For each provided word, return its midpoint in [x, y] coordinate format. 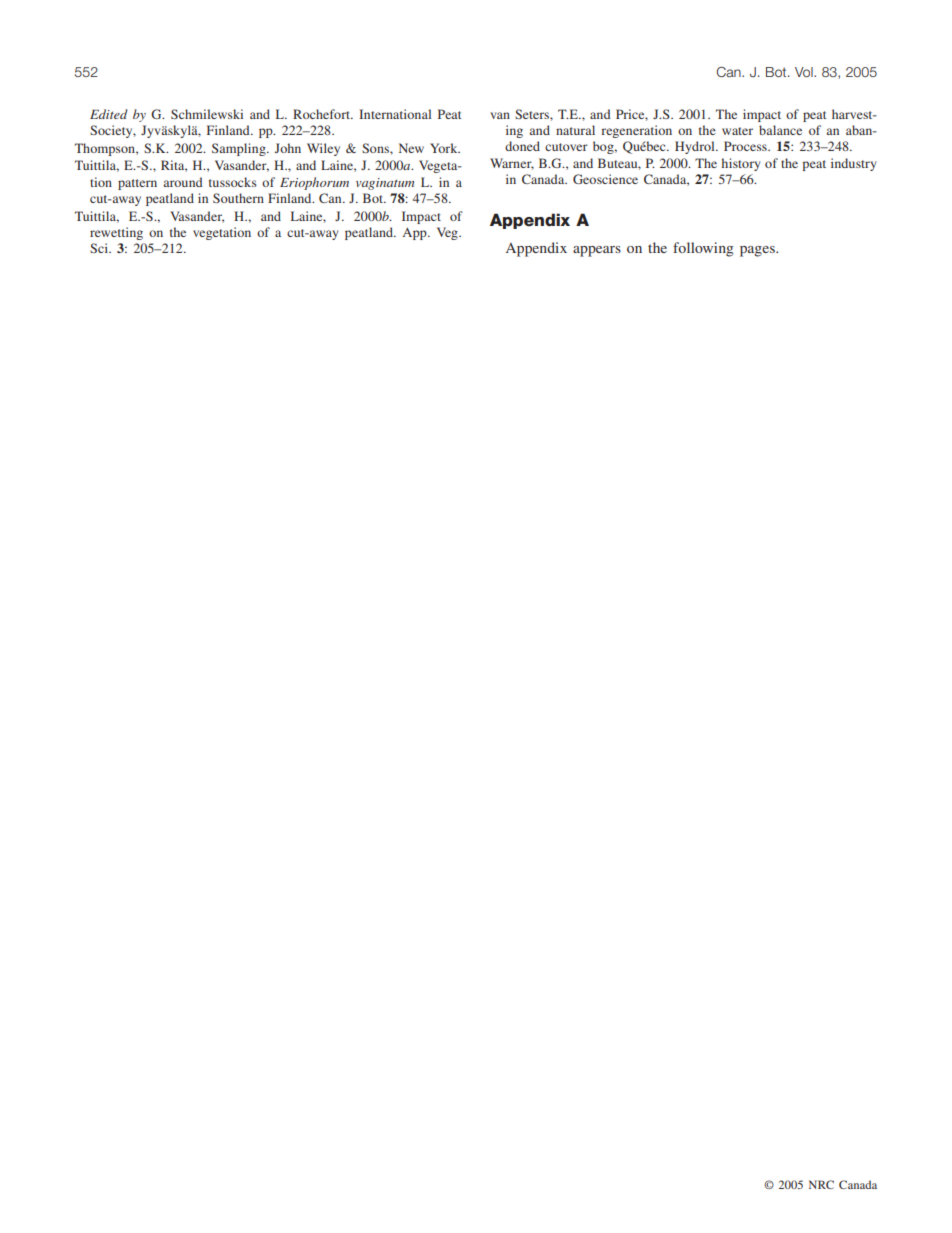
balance [780, 130]
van [500, 115]
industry [853, 164]
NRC [821, 1184]
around [183, 182]
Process [746, 146]
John [288, 148]
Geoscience [605, 179]
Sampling [240, 149]
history [741, 164]
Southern [238, 198]
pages [758, 251]
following [703, 249]
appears [597, 251]
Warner [512, 164]
